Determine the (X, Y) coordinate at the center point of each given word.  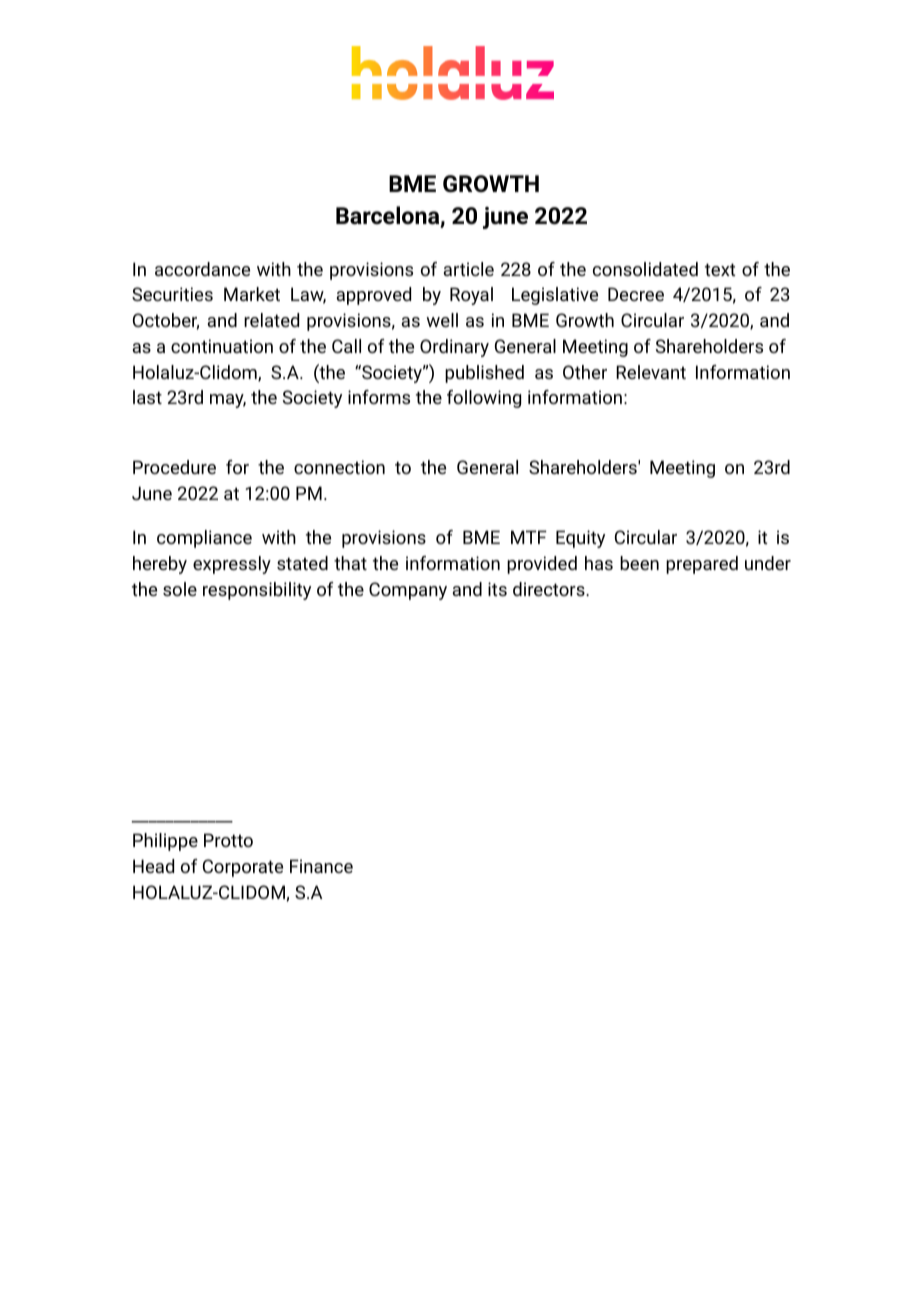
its (497, 589)
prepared (702, 565)
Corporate (243, 868)
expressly (232, 565)
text (720, 269)
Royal (471, 296)
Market (252, 294)
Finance (321, 866)
